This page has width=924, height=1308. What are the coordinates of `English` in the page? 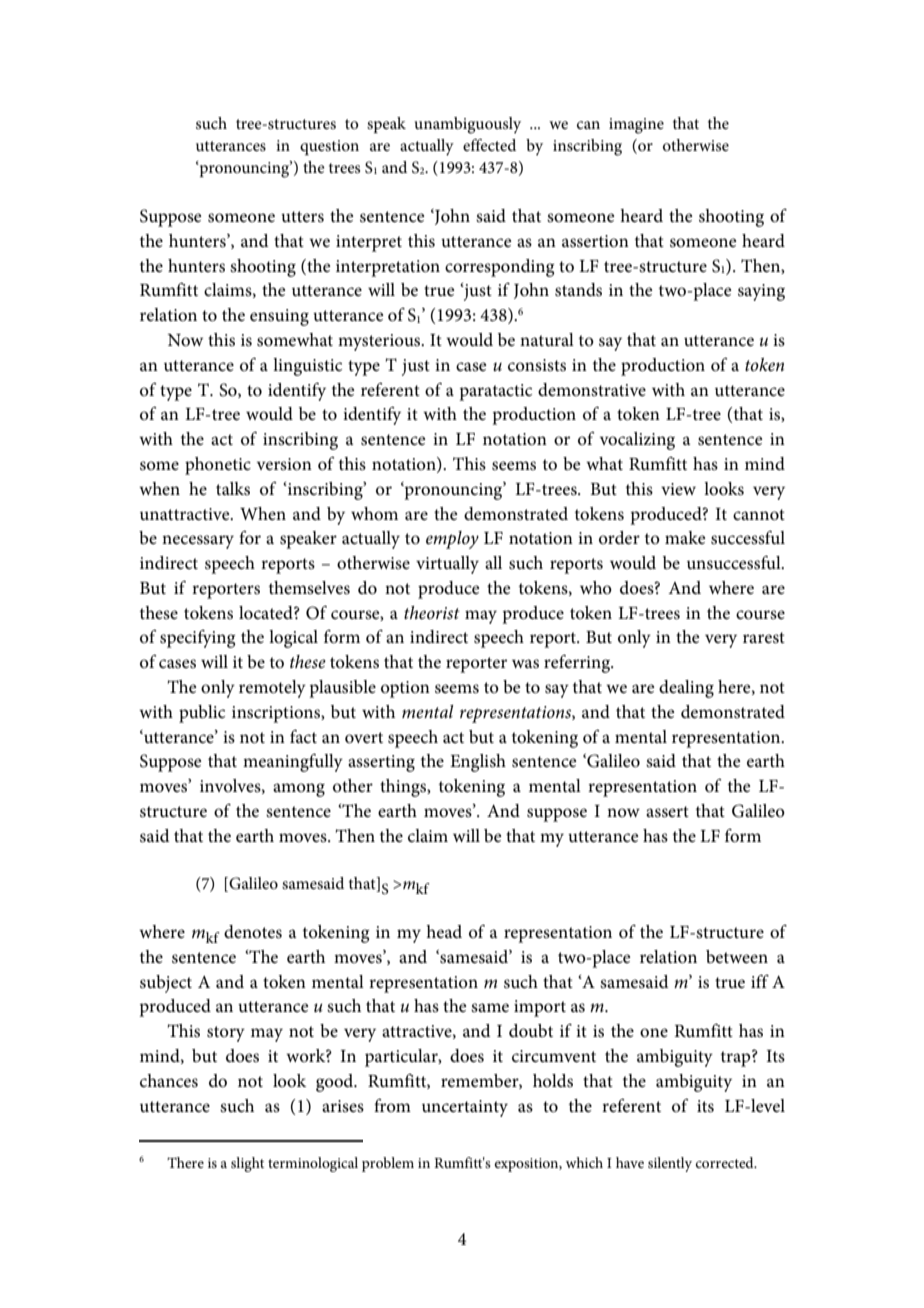 It's located at (478, 763).
